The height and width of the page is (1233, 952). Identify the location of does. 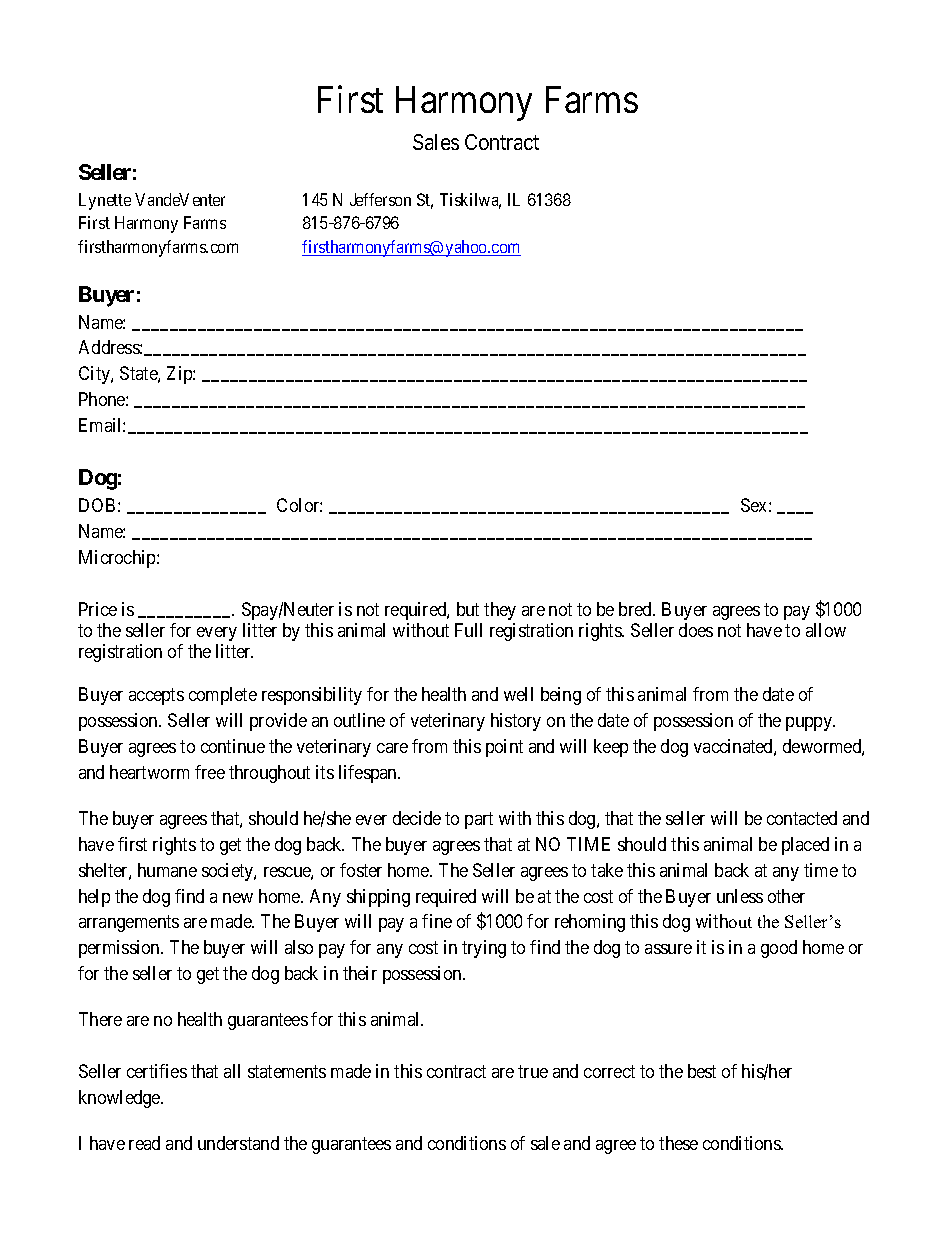
(696, 630).
